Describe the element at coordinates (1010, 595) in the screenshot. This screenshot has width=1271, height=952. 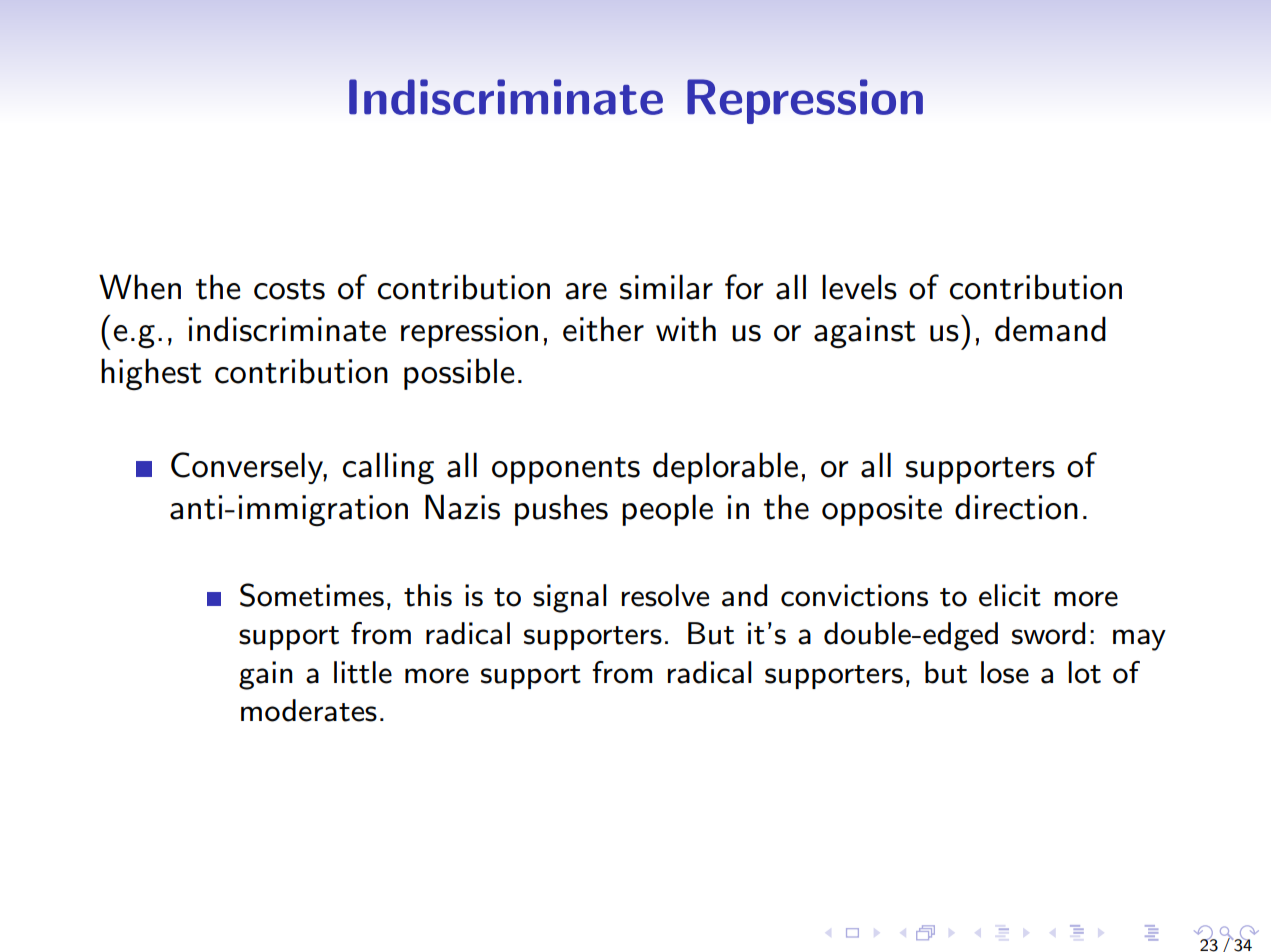
I see `elicit` at that location.
